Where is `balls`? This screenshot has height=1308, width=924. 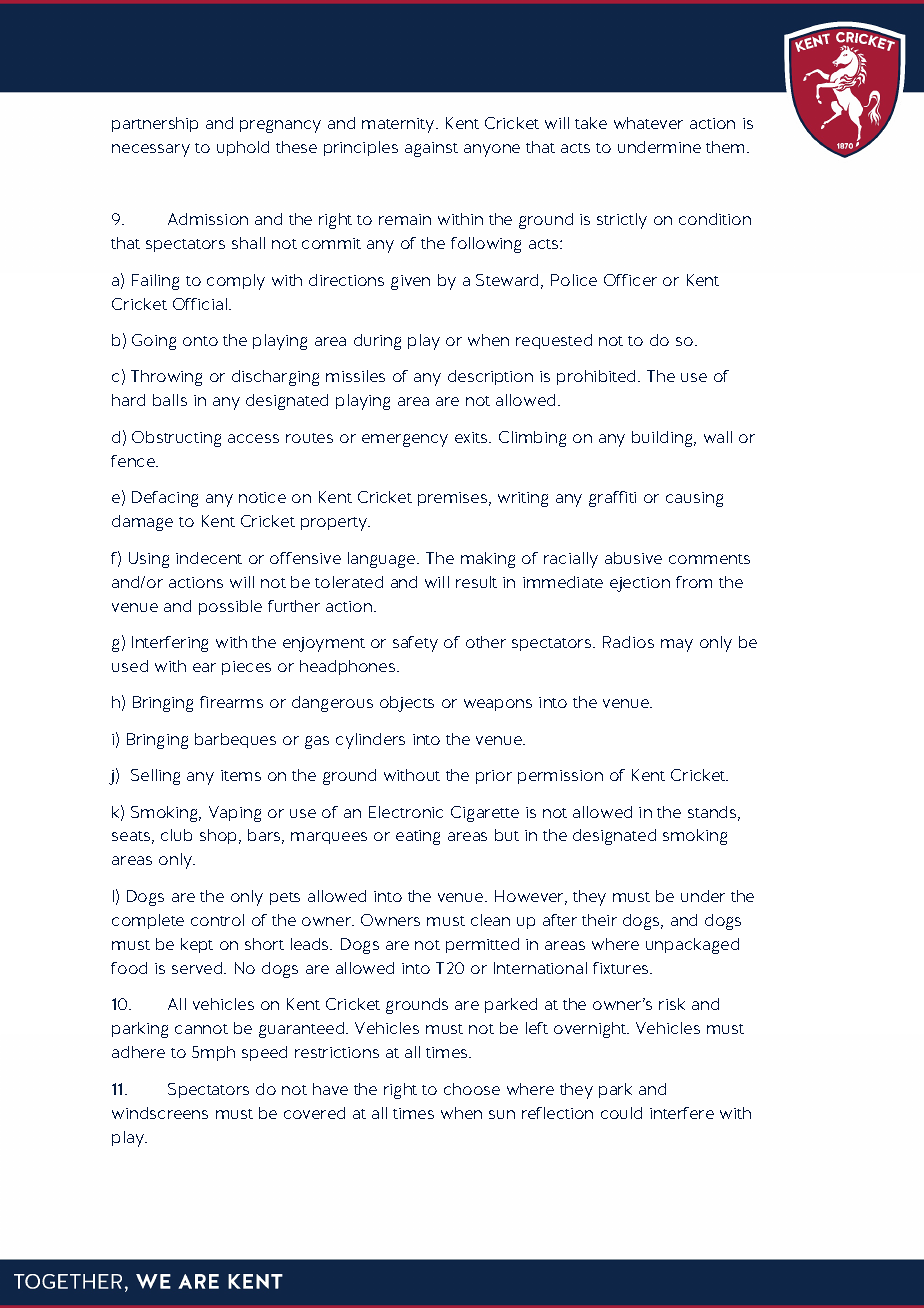
balls is located at coordinates (170, 400).
